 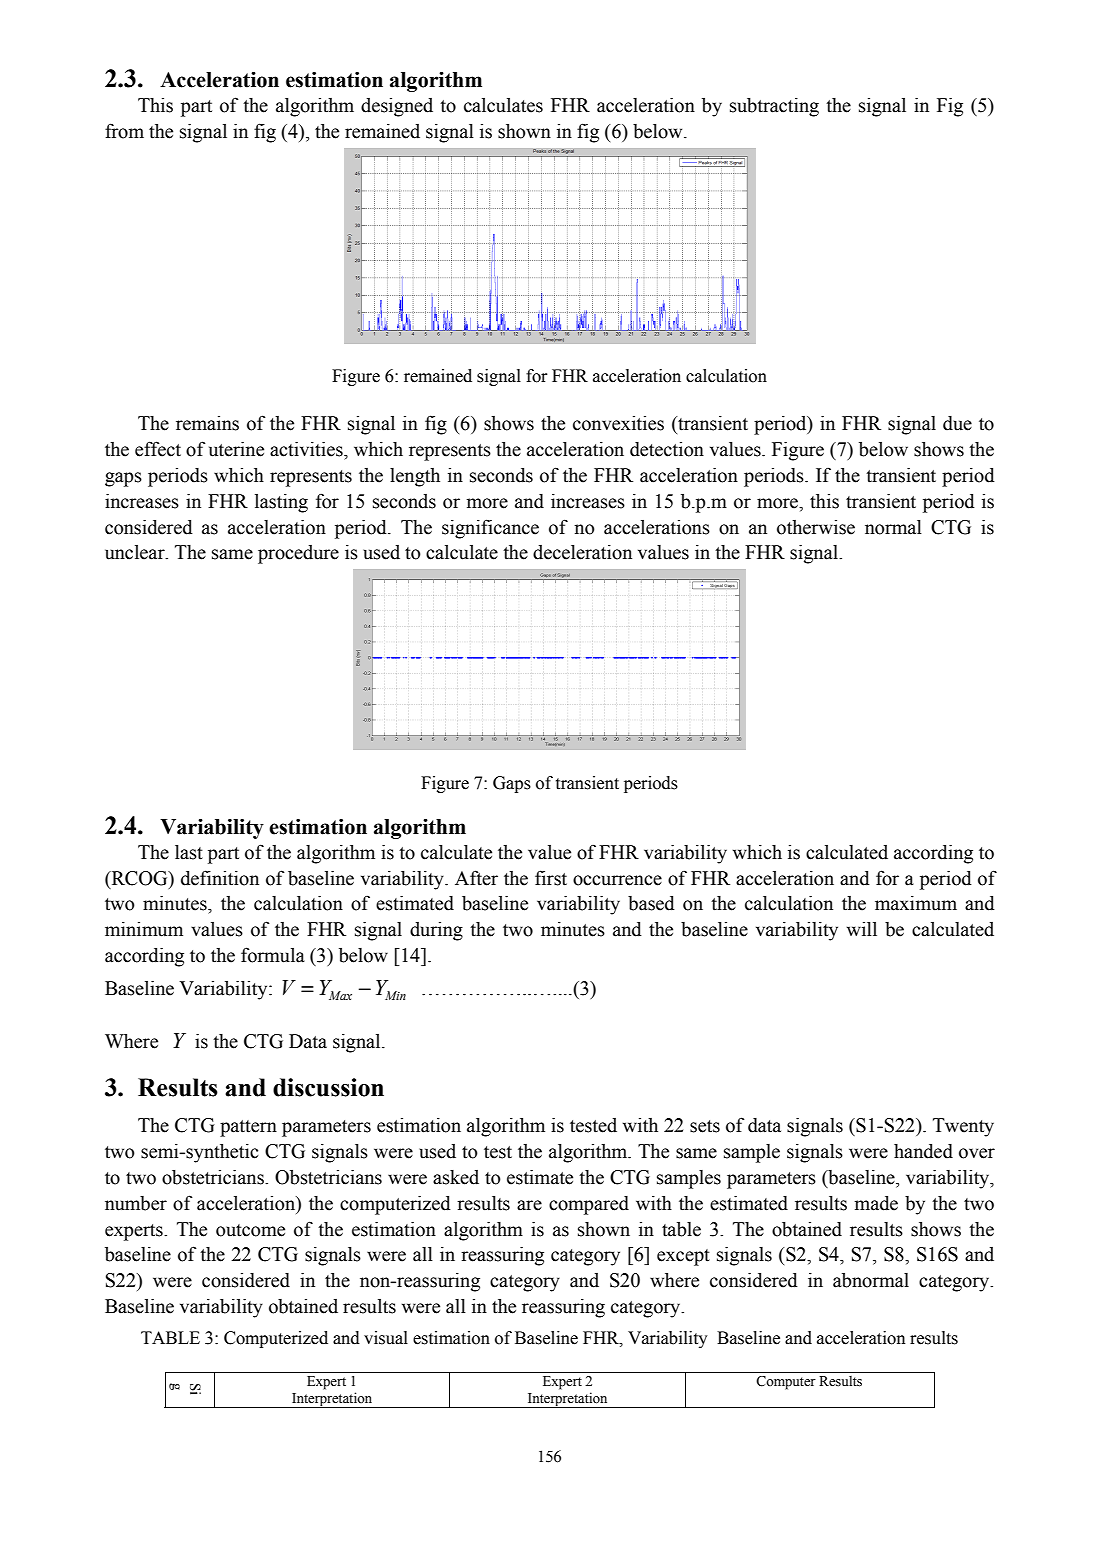 I want to click on compared, so click(x=589, y=1205).
